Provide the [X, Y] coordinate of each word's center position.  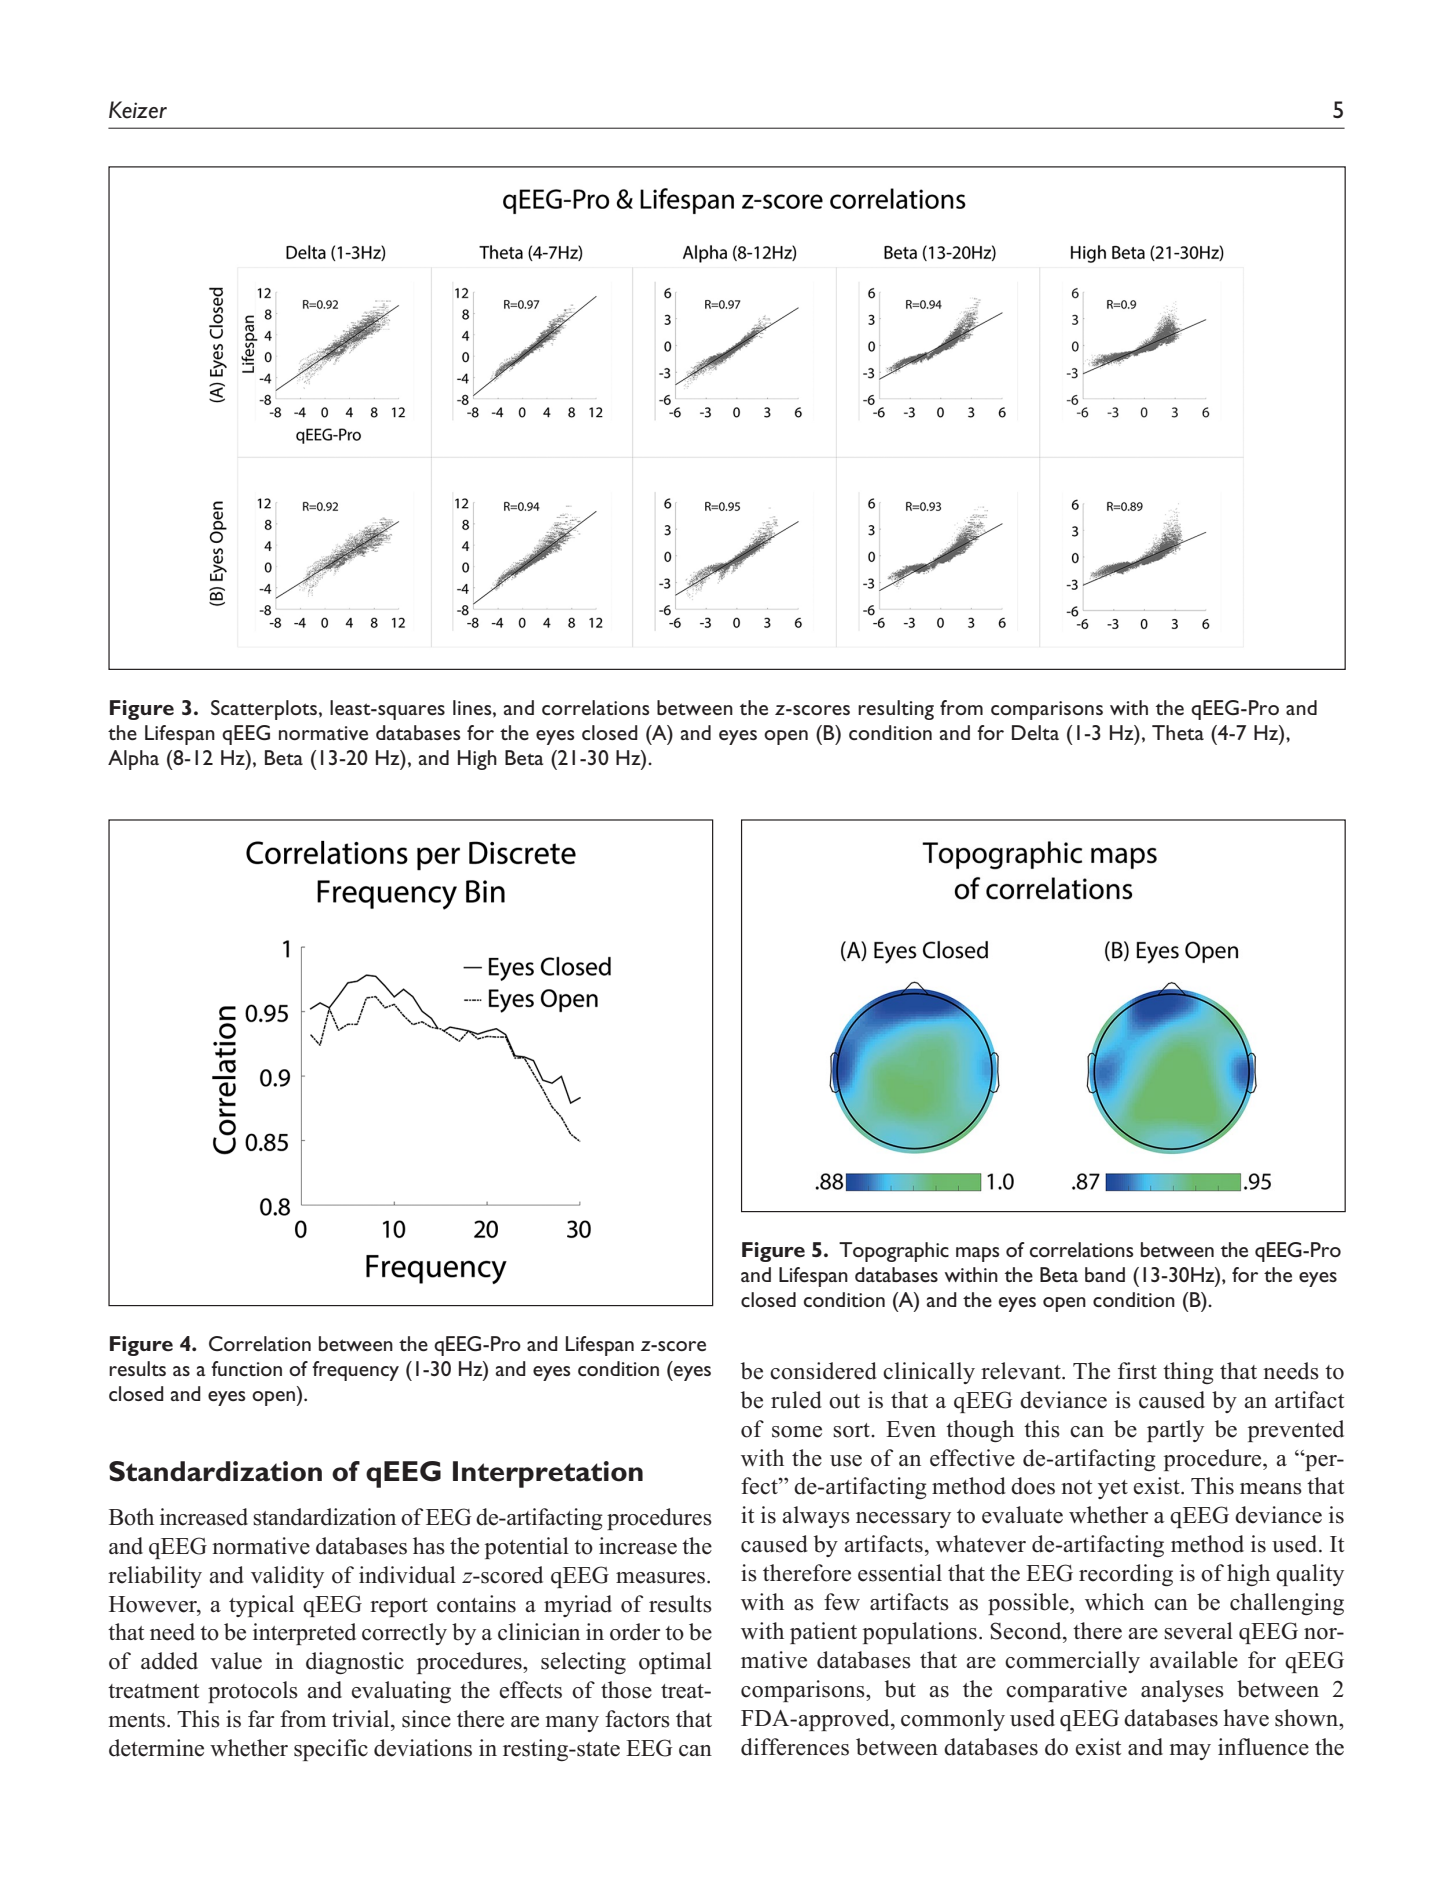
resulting [896, 710]
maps [978, 1254]
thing [1188, 1373]
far [261, 1718]
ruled [796, 1400]
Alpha [133, 760]
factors [637, 1719]
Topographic [894, 1252]
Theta [1178, 732]
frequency [355, 1371]
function [246, 1368]
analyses [1182, 1691]
